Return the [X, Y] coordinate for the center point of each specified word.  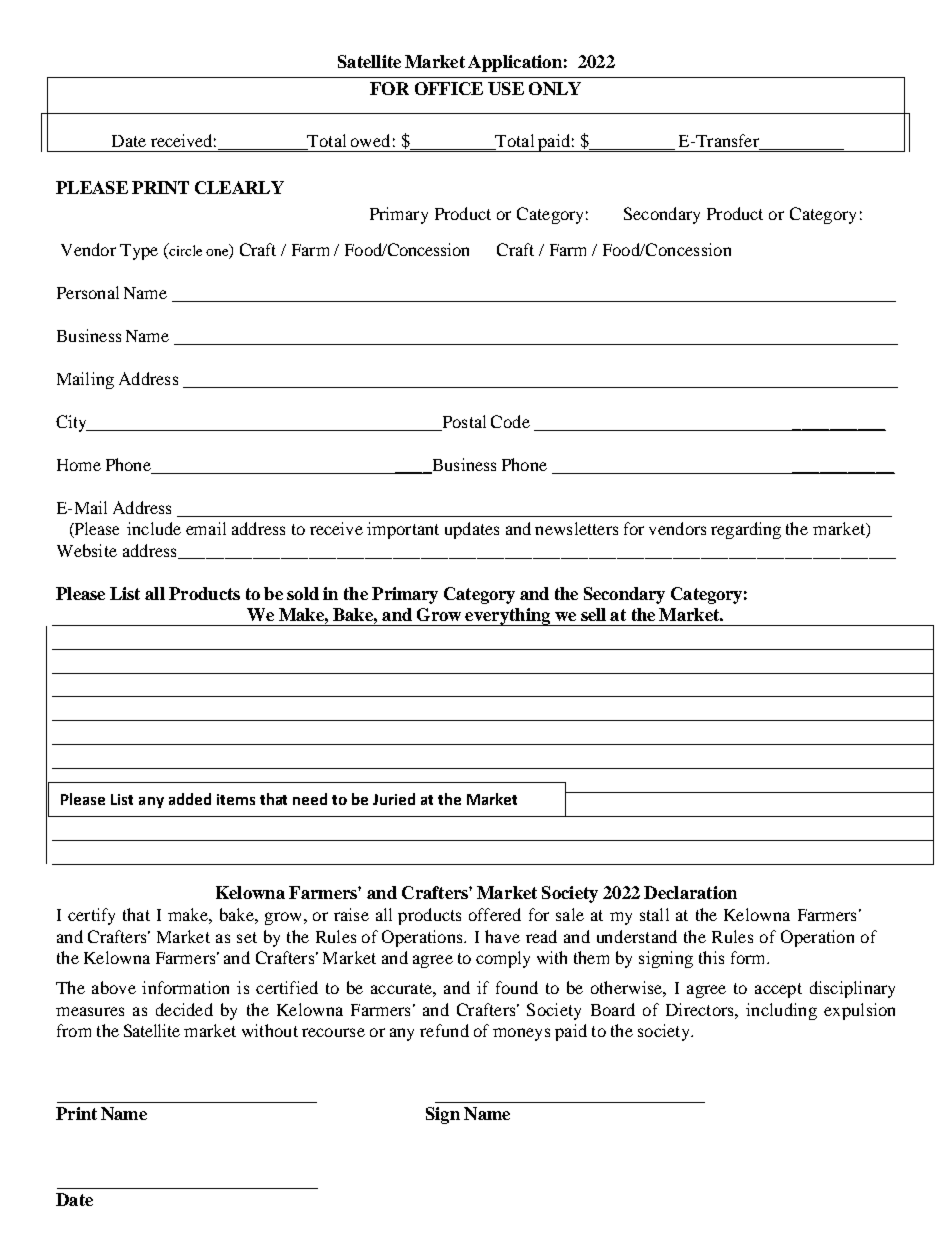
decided [184, 1009]
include [154, 528]
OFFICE [449, 88]
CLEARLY [239, 187]
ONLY [555, 88]
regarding [746, 530]
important [403, 530]
